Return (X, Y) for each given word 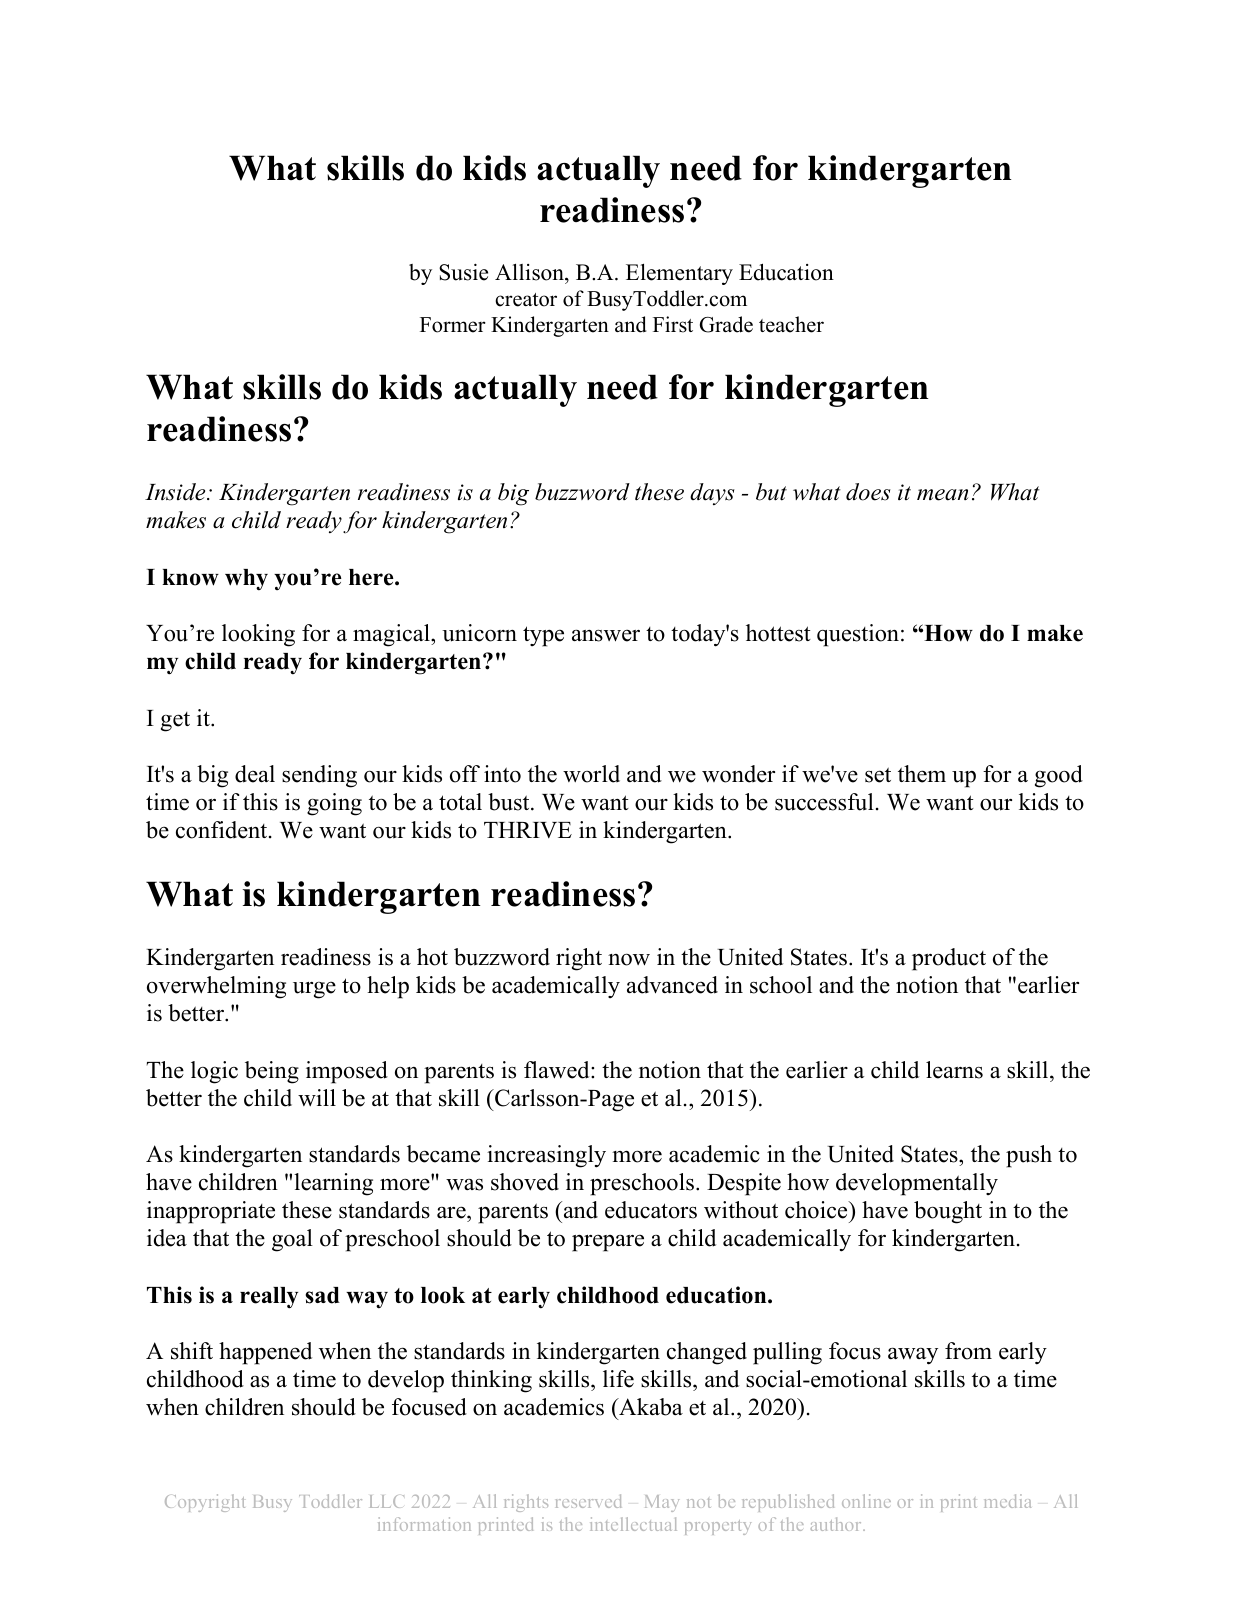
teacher (791, 324)
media (1007, 1501)
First (673, 324)
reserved (588, 1501)
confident (223, 830)
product (949, 959)
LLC (387, 1501)
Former (453, 325)
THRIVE (528, 830)
